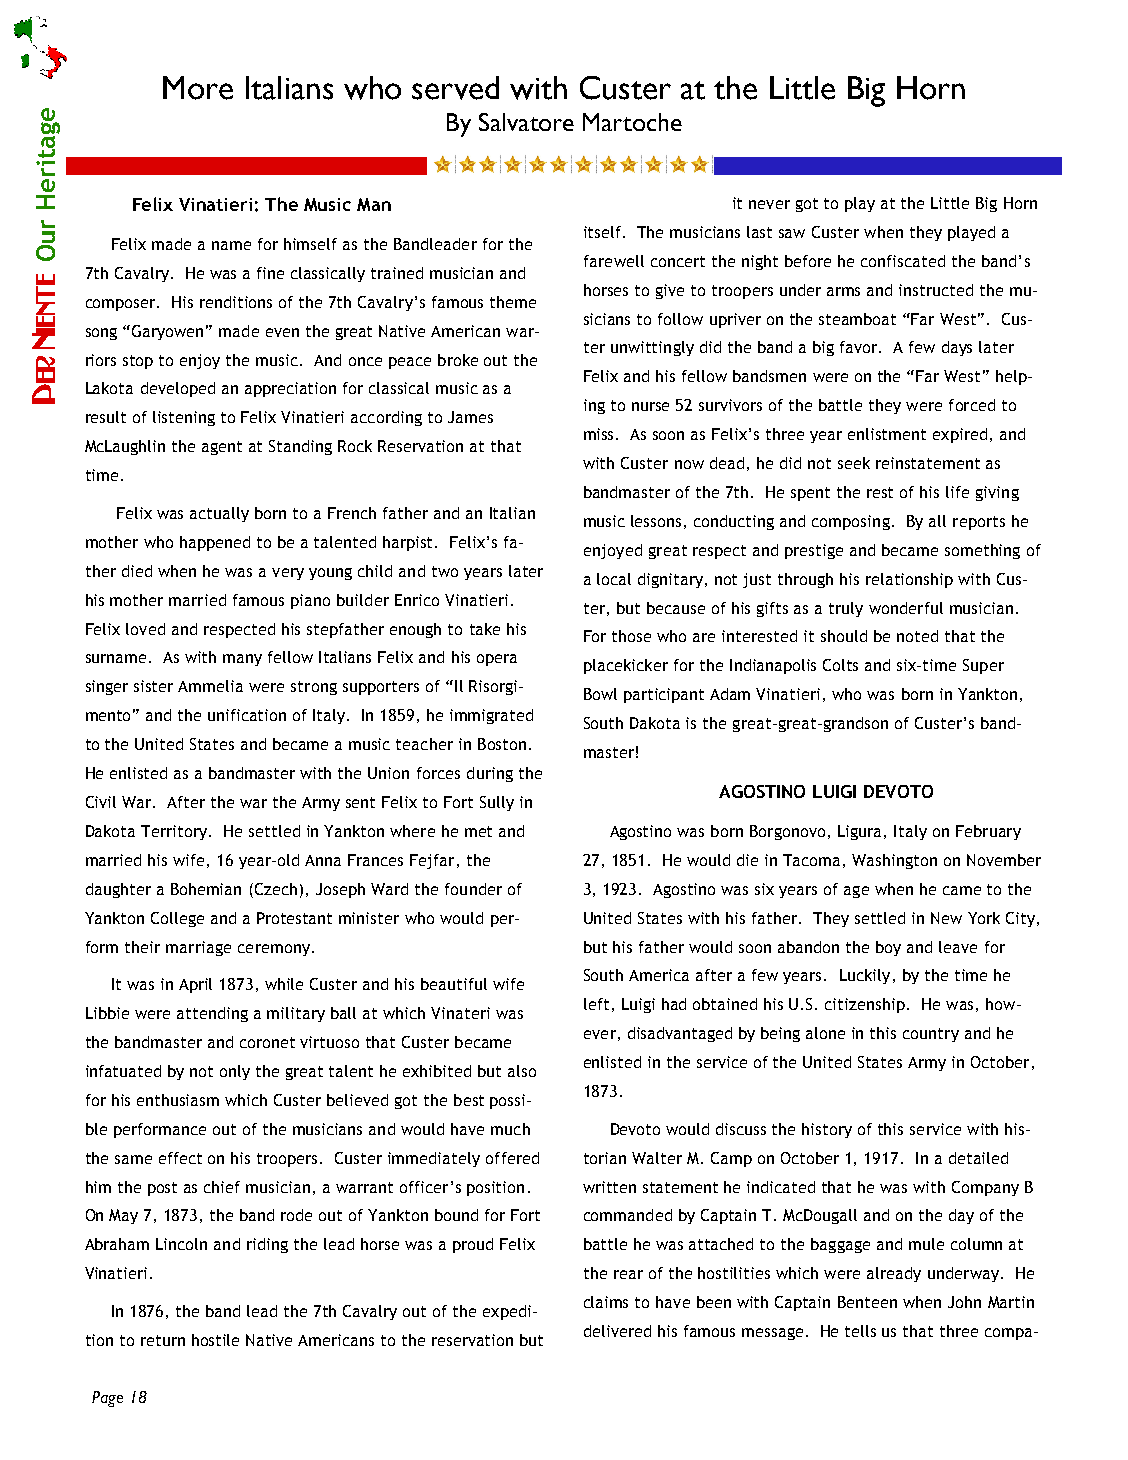 The image size is (1128, 1460). Describe the element at coordinates (502, 744) in the screenshot. I see `Boston` at that location.
